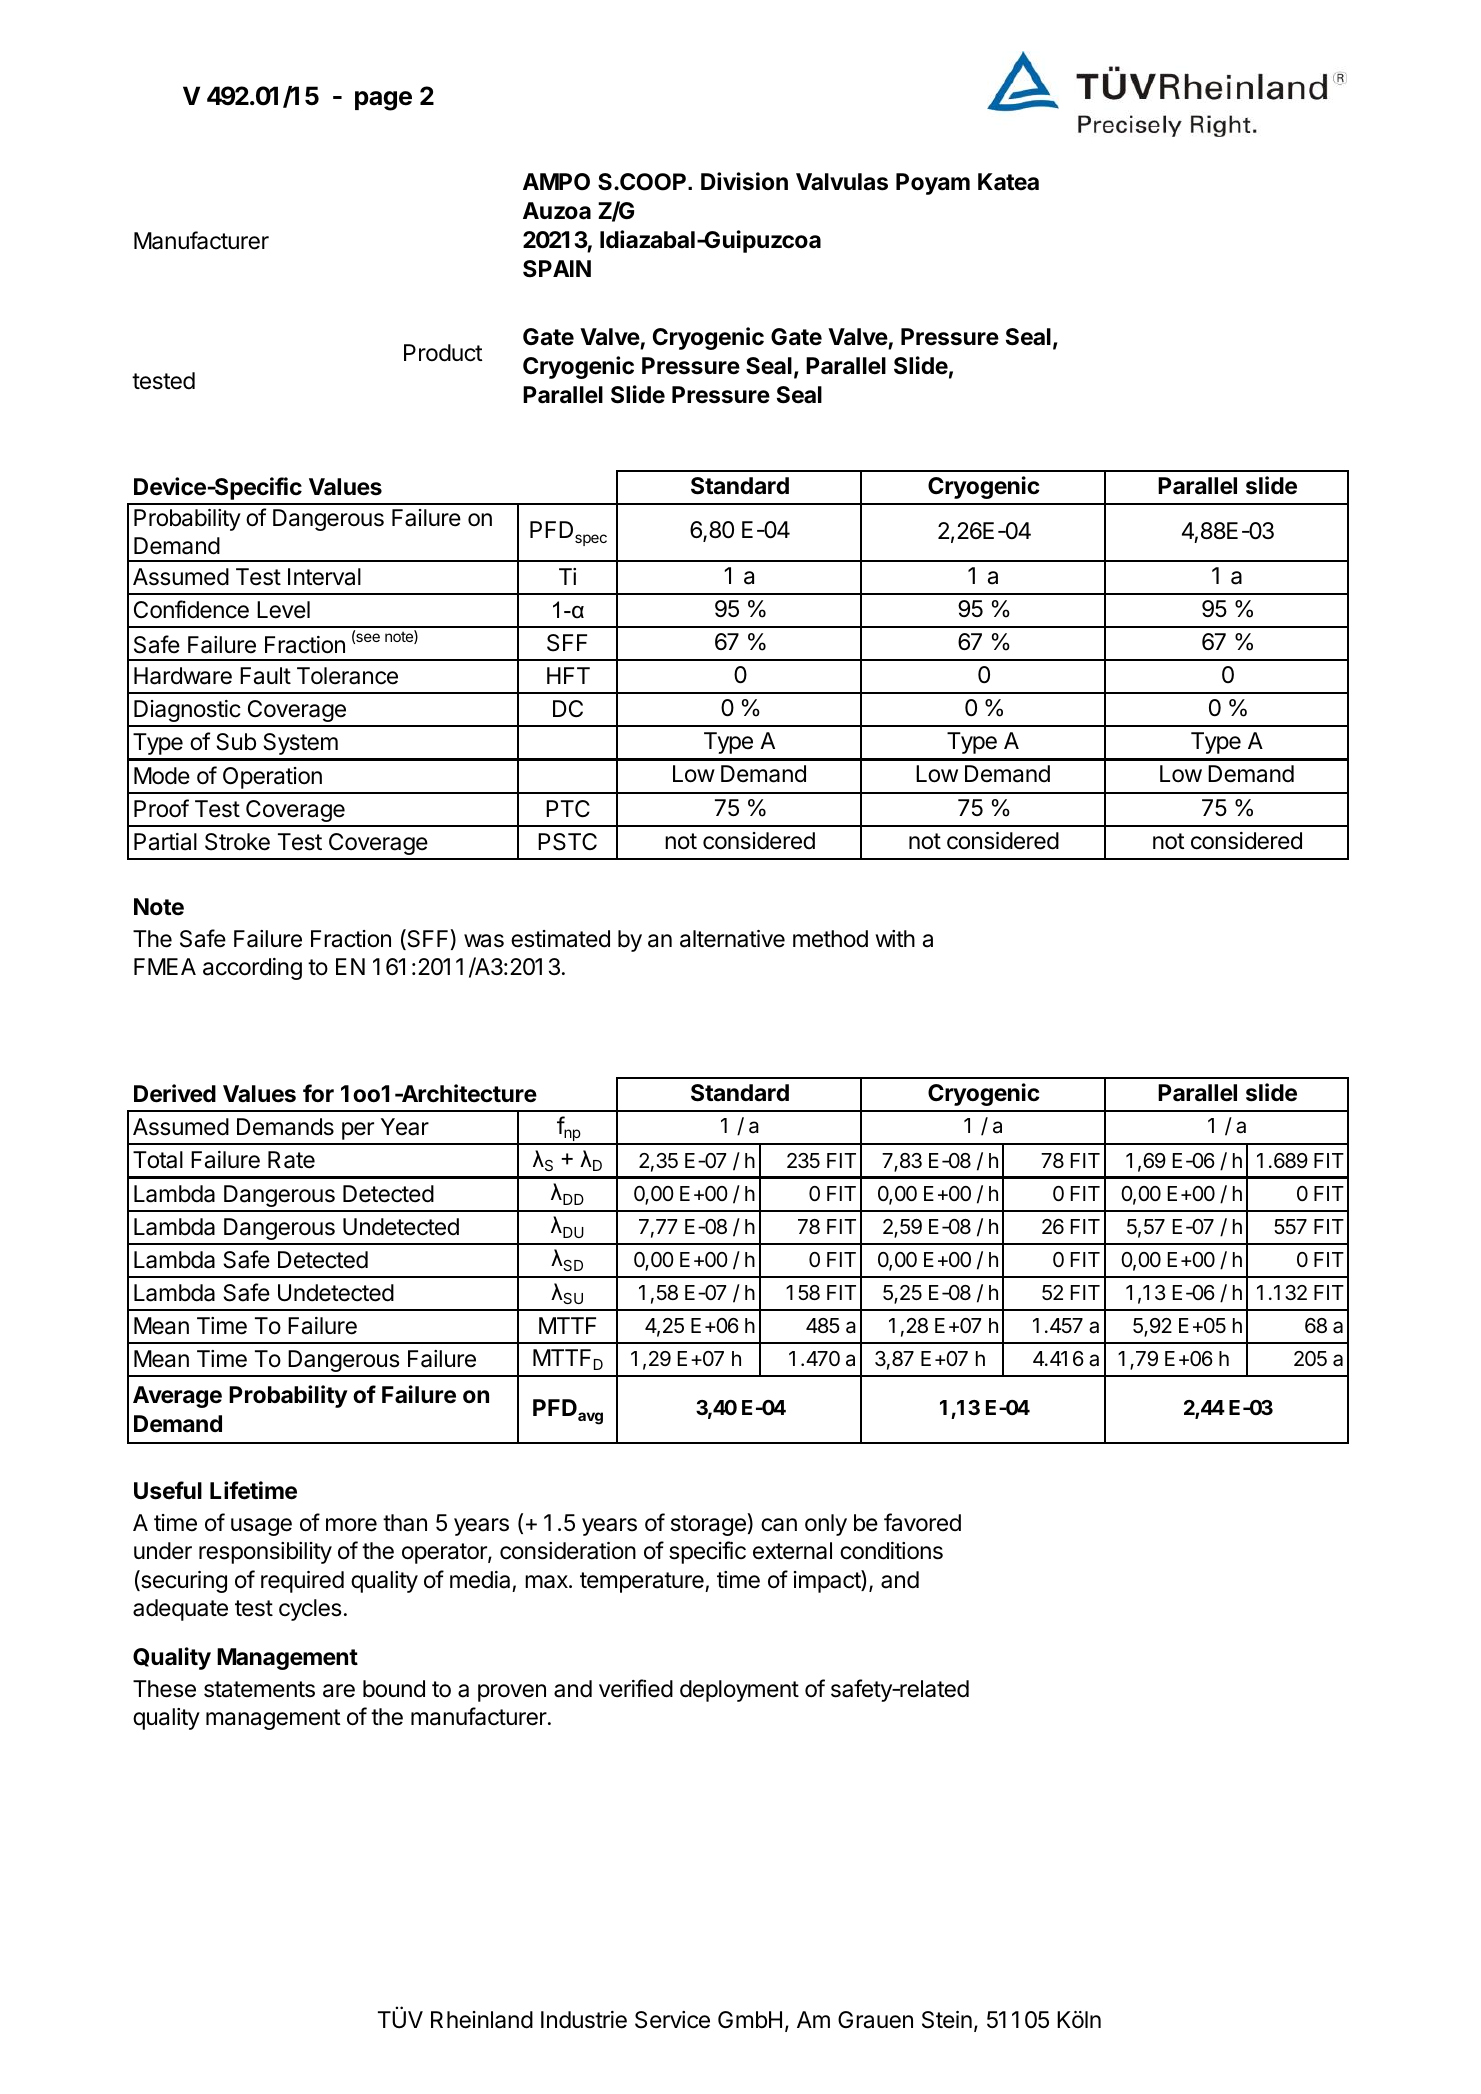  What do you see at coordinates (568, 675) in the screenshot?
I see `HFT` at bounding box center [568, 675].
